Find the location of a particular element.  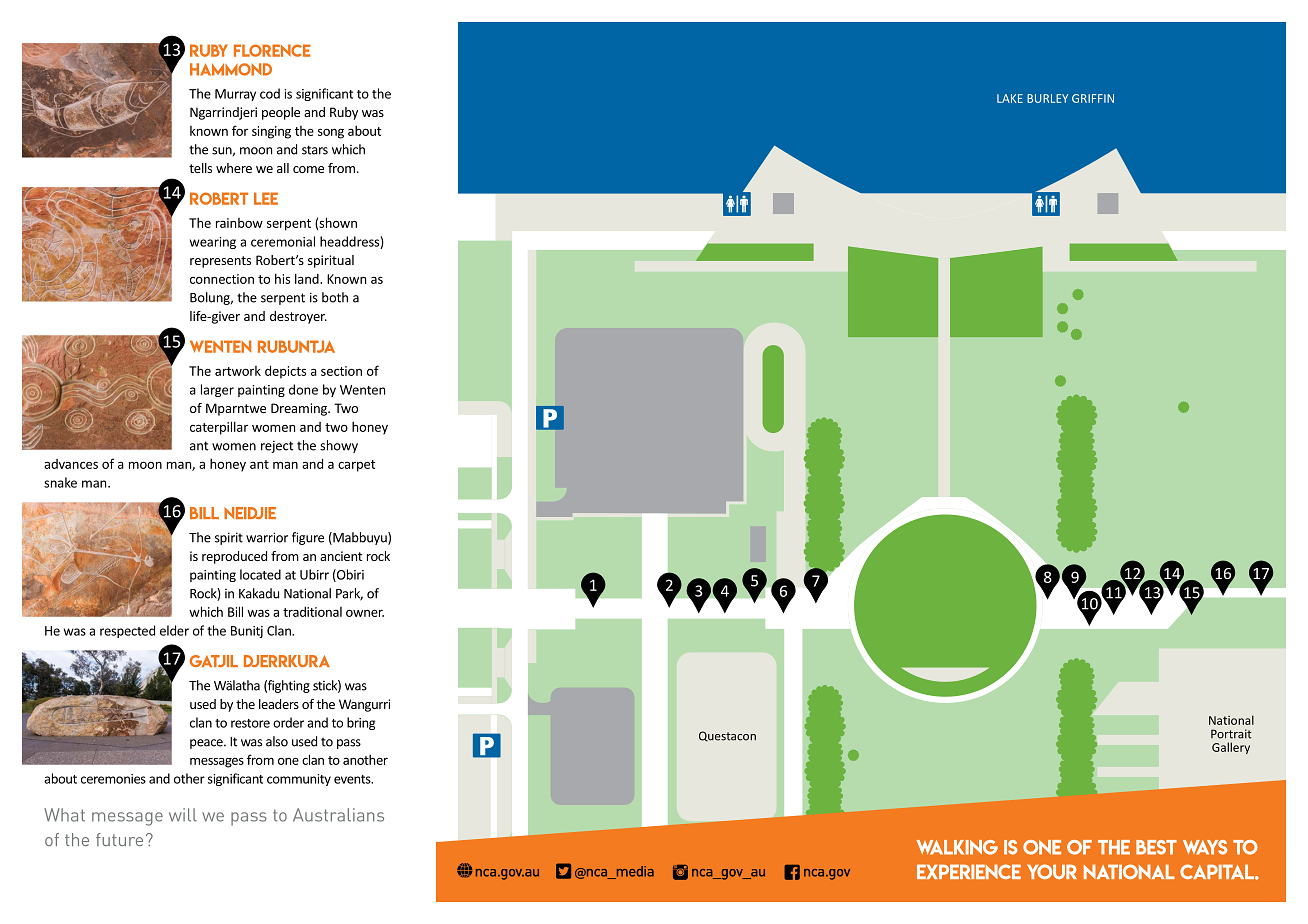

showy is located at coordinates (339, 446).
